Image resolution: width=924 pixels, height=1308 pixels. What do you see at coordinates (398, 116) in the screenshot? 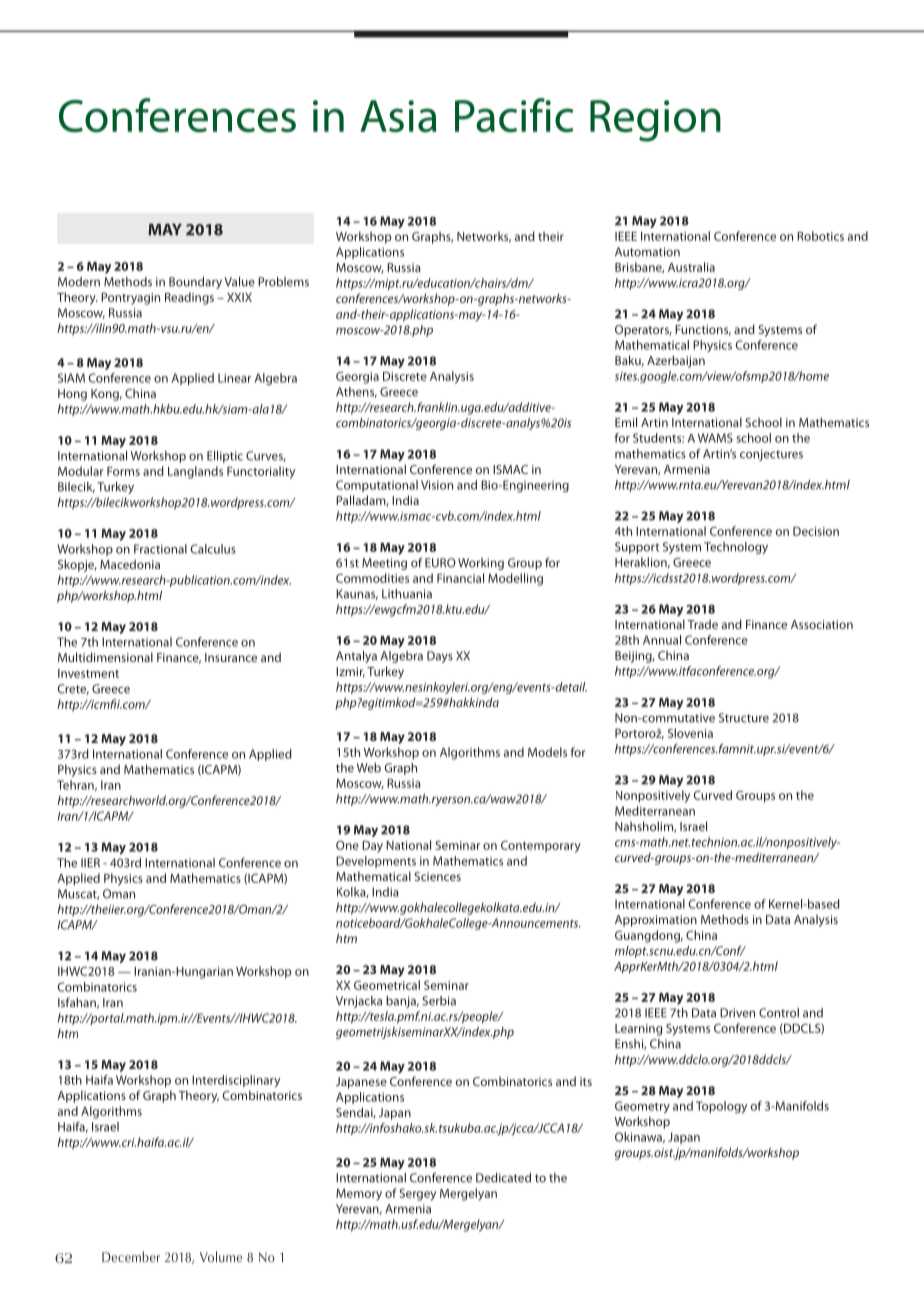
I see `Asia` at bounding box center [398, 116].
